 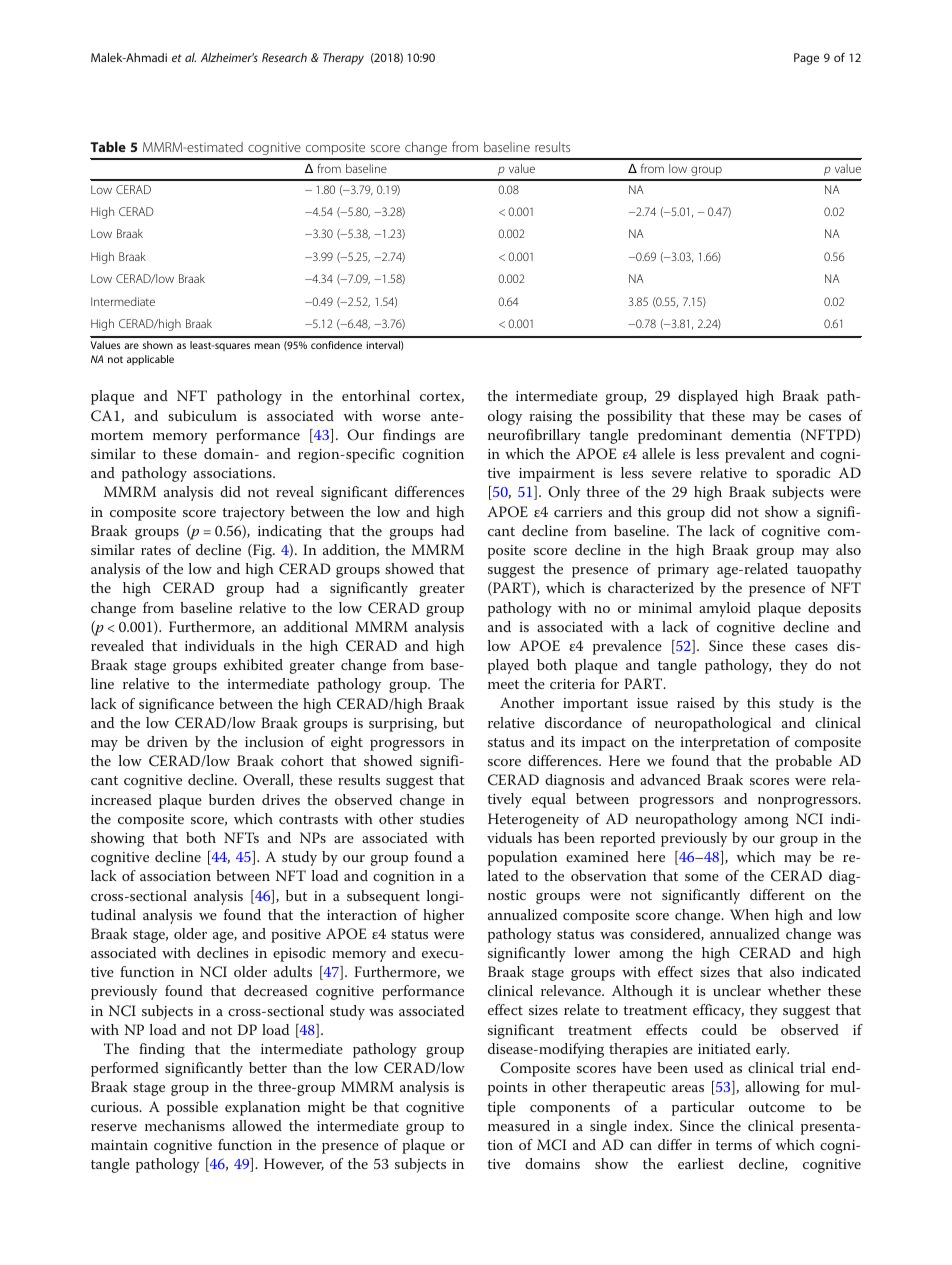 What do you see at coordinates (503, 684) in the screenshot?
I see `meet` at bounding box center [503, 684].
